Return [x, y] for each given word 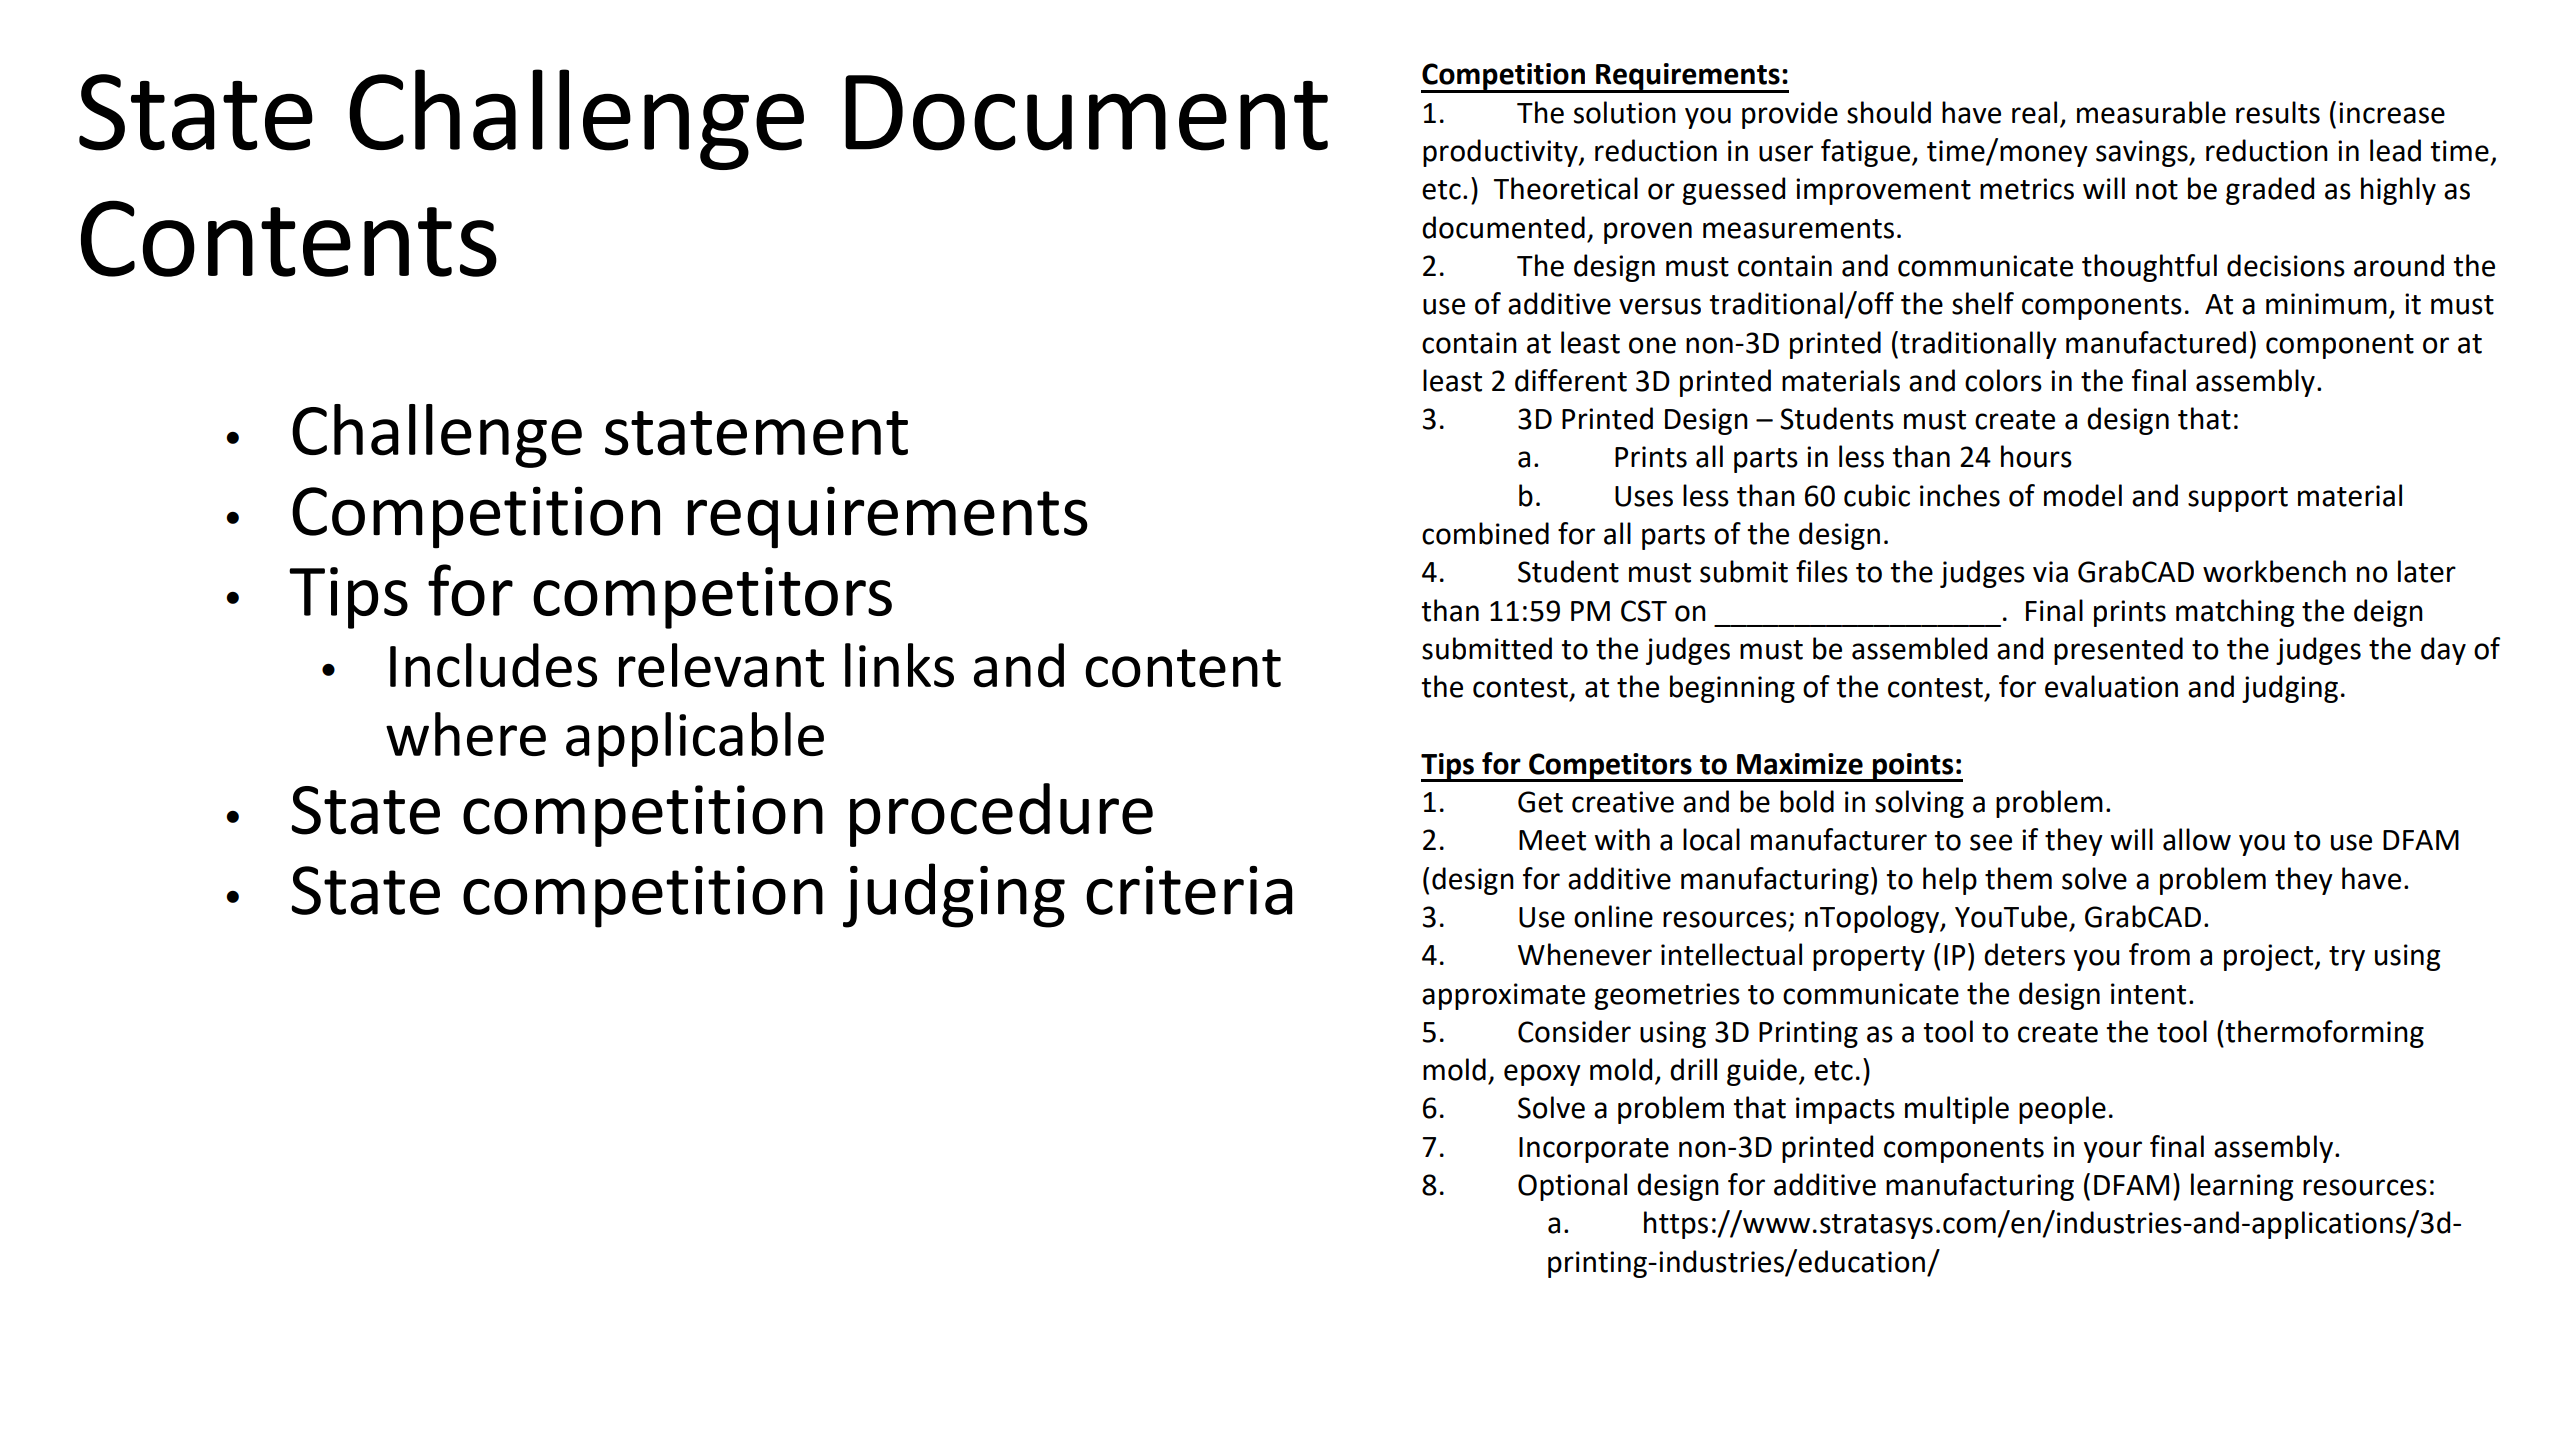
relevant [721, 665]
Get [1540, 802]
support [2238, 499]
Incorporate [1594, 1150]
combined [1485, 533]
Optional [1572, 1187]
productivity [1501, 153]
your [2113, 1152]
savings [2143, 153]
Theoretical [1566, 188]
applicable [695, 739]
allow [2197, 839]
